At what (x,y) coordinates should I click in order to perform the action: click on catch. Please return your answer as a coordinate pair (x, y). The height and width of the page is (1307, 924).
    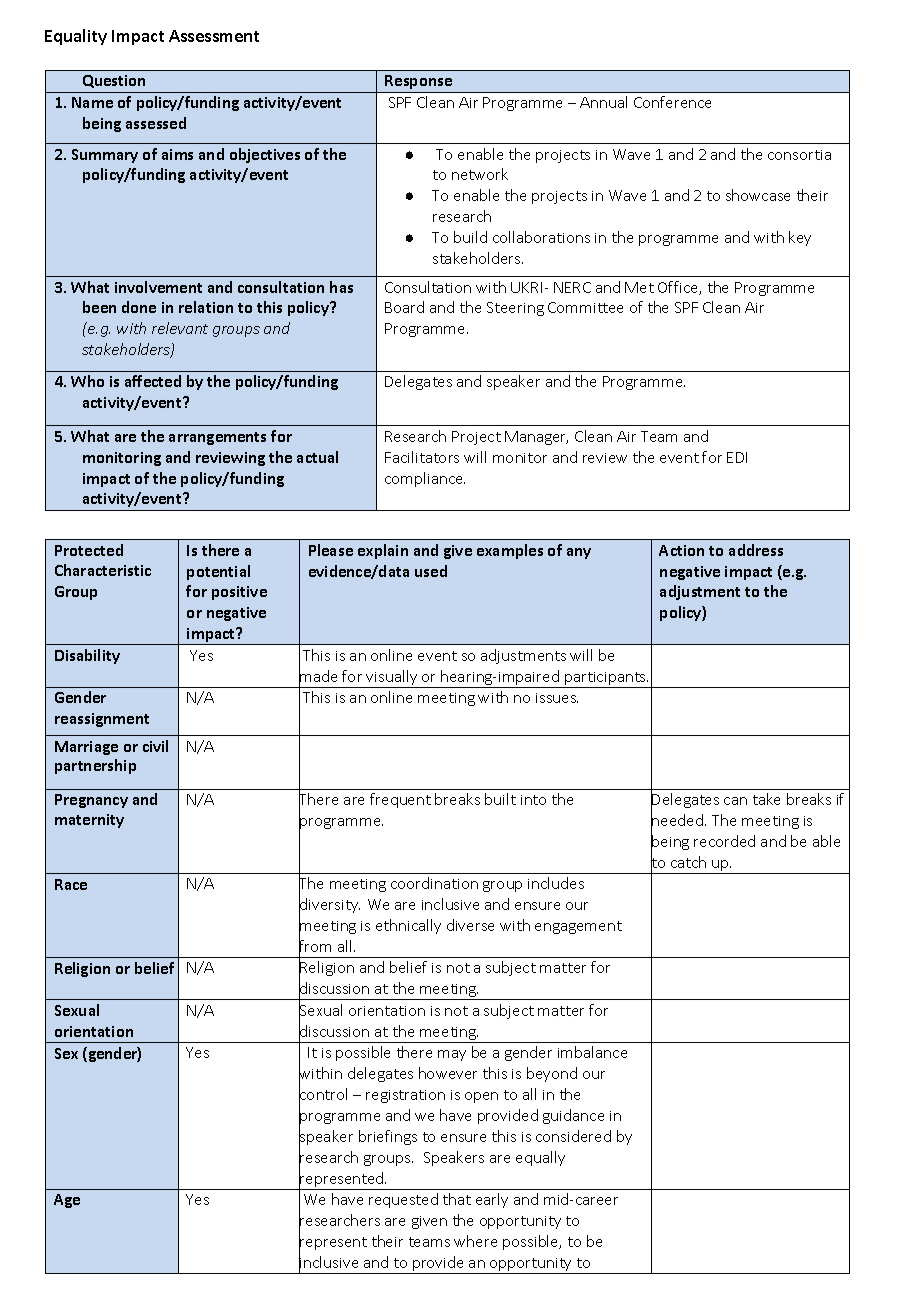
    Looking at the image, I should click on (688, 862).
